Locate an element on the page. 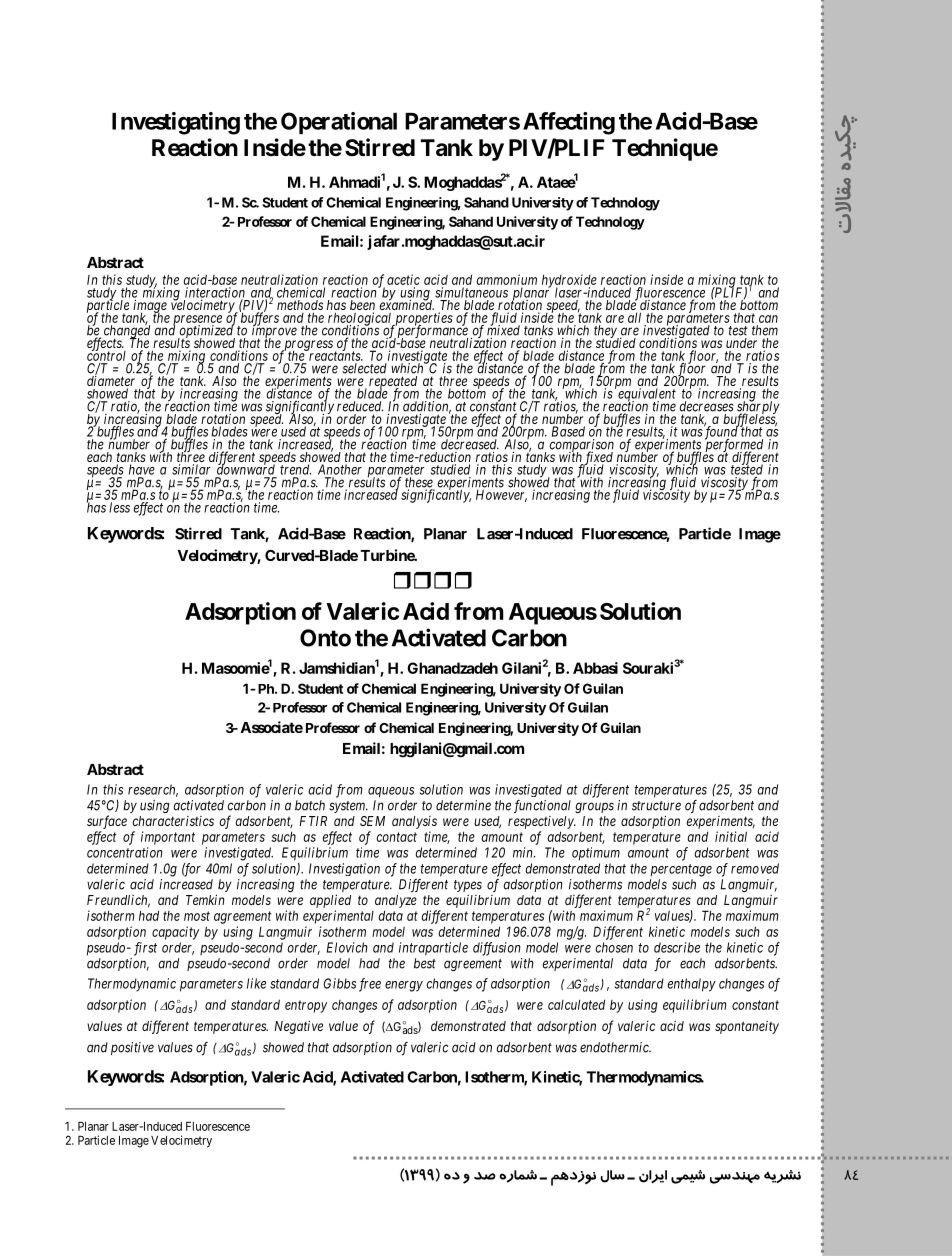 The height and width of the image is (1256, 952). all is located at coordinates (634, 317).
